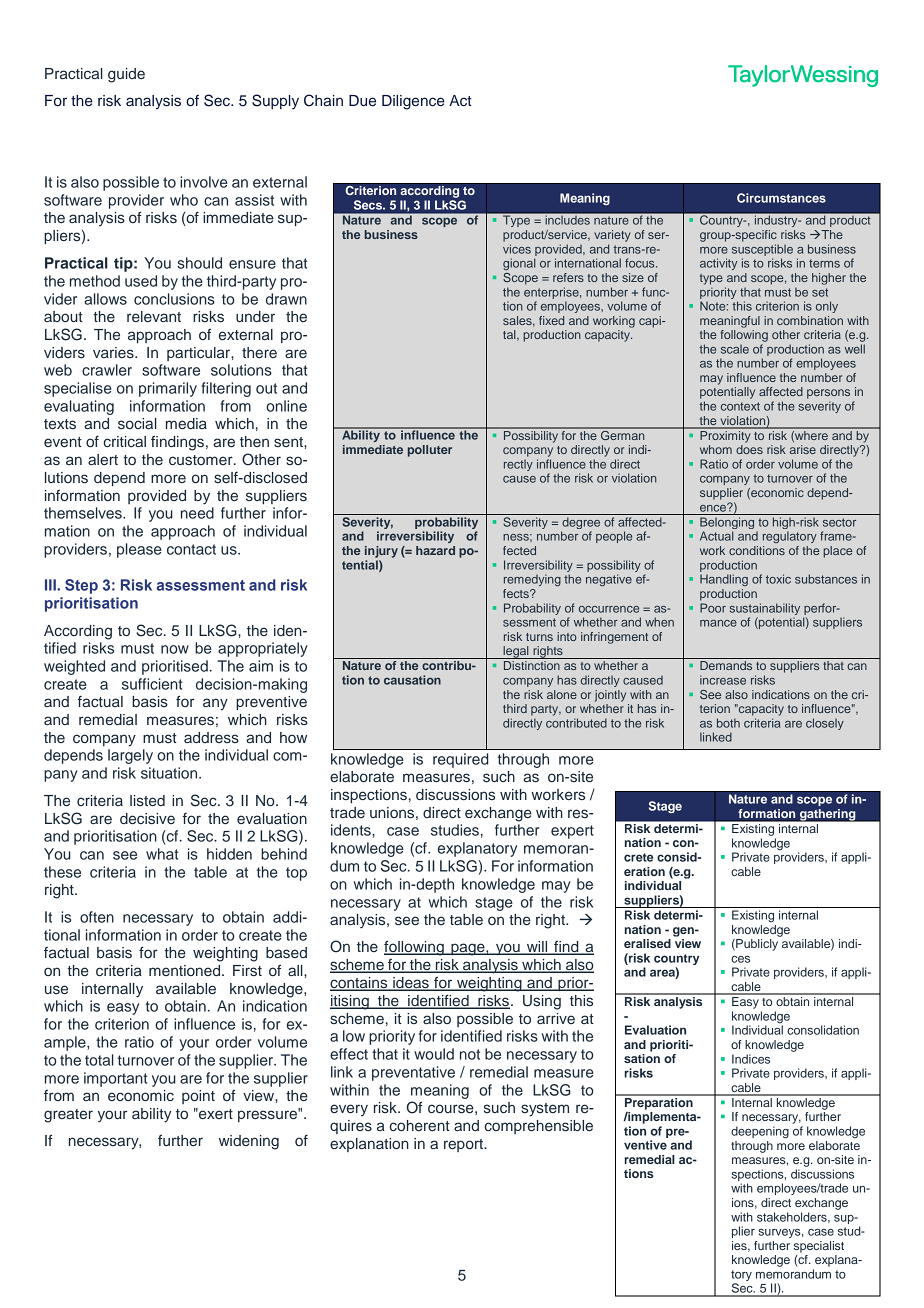 The image size is (924, 1308). I want to click on often, so click(97, 917).
